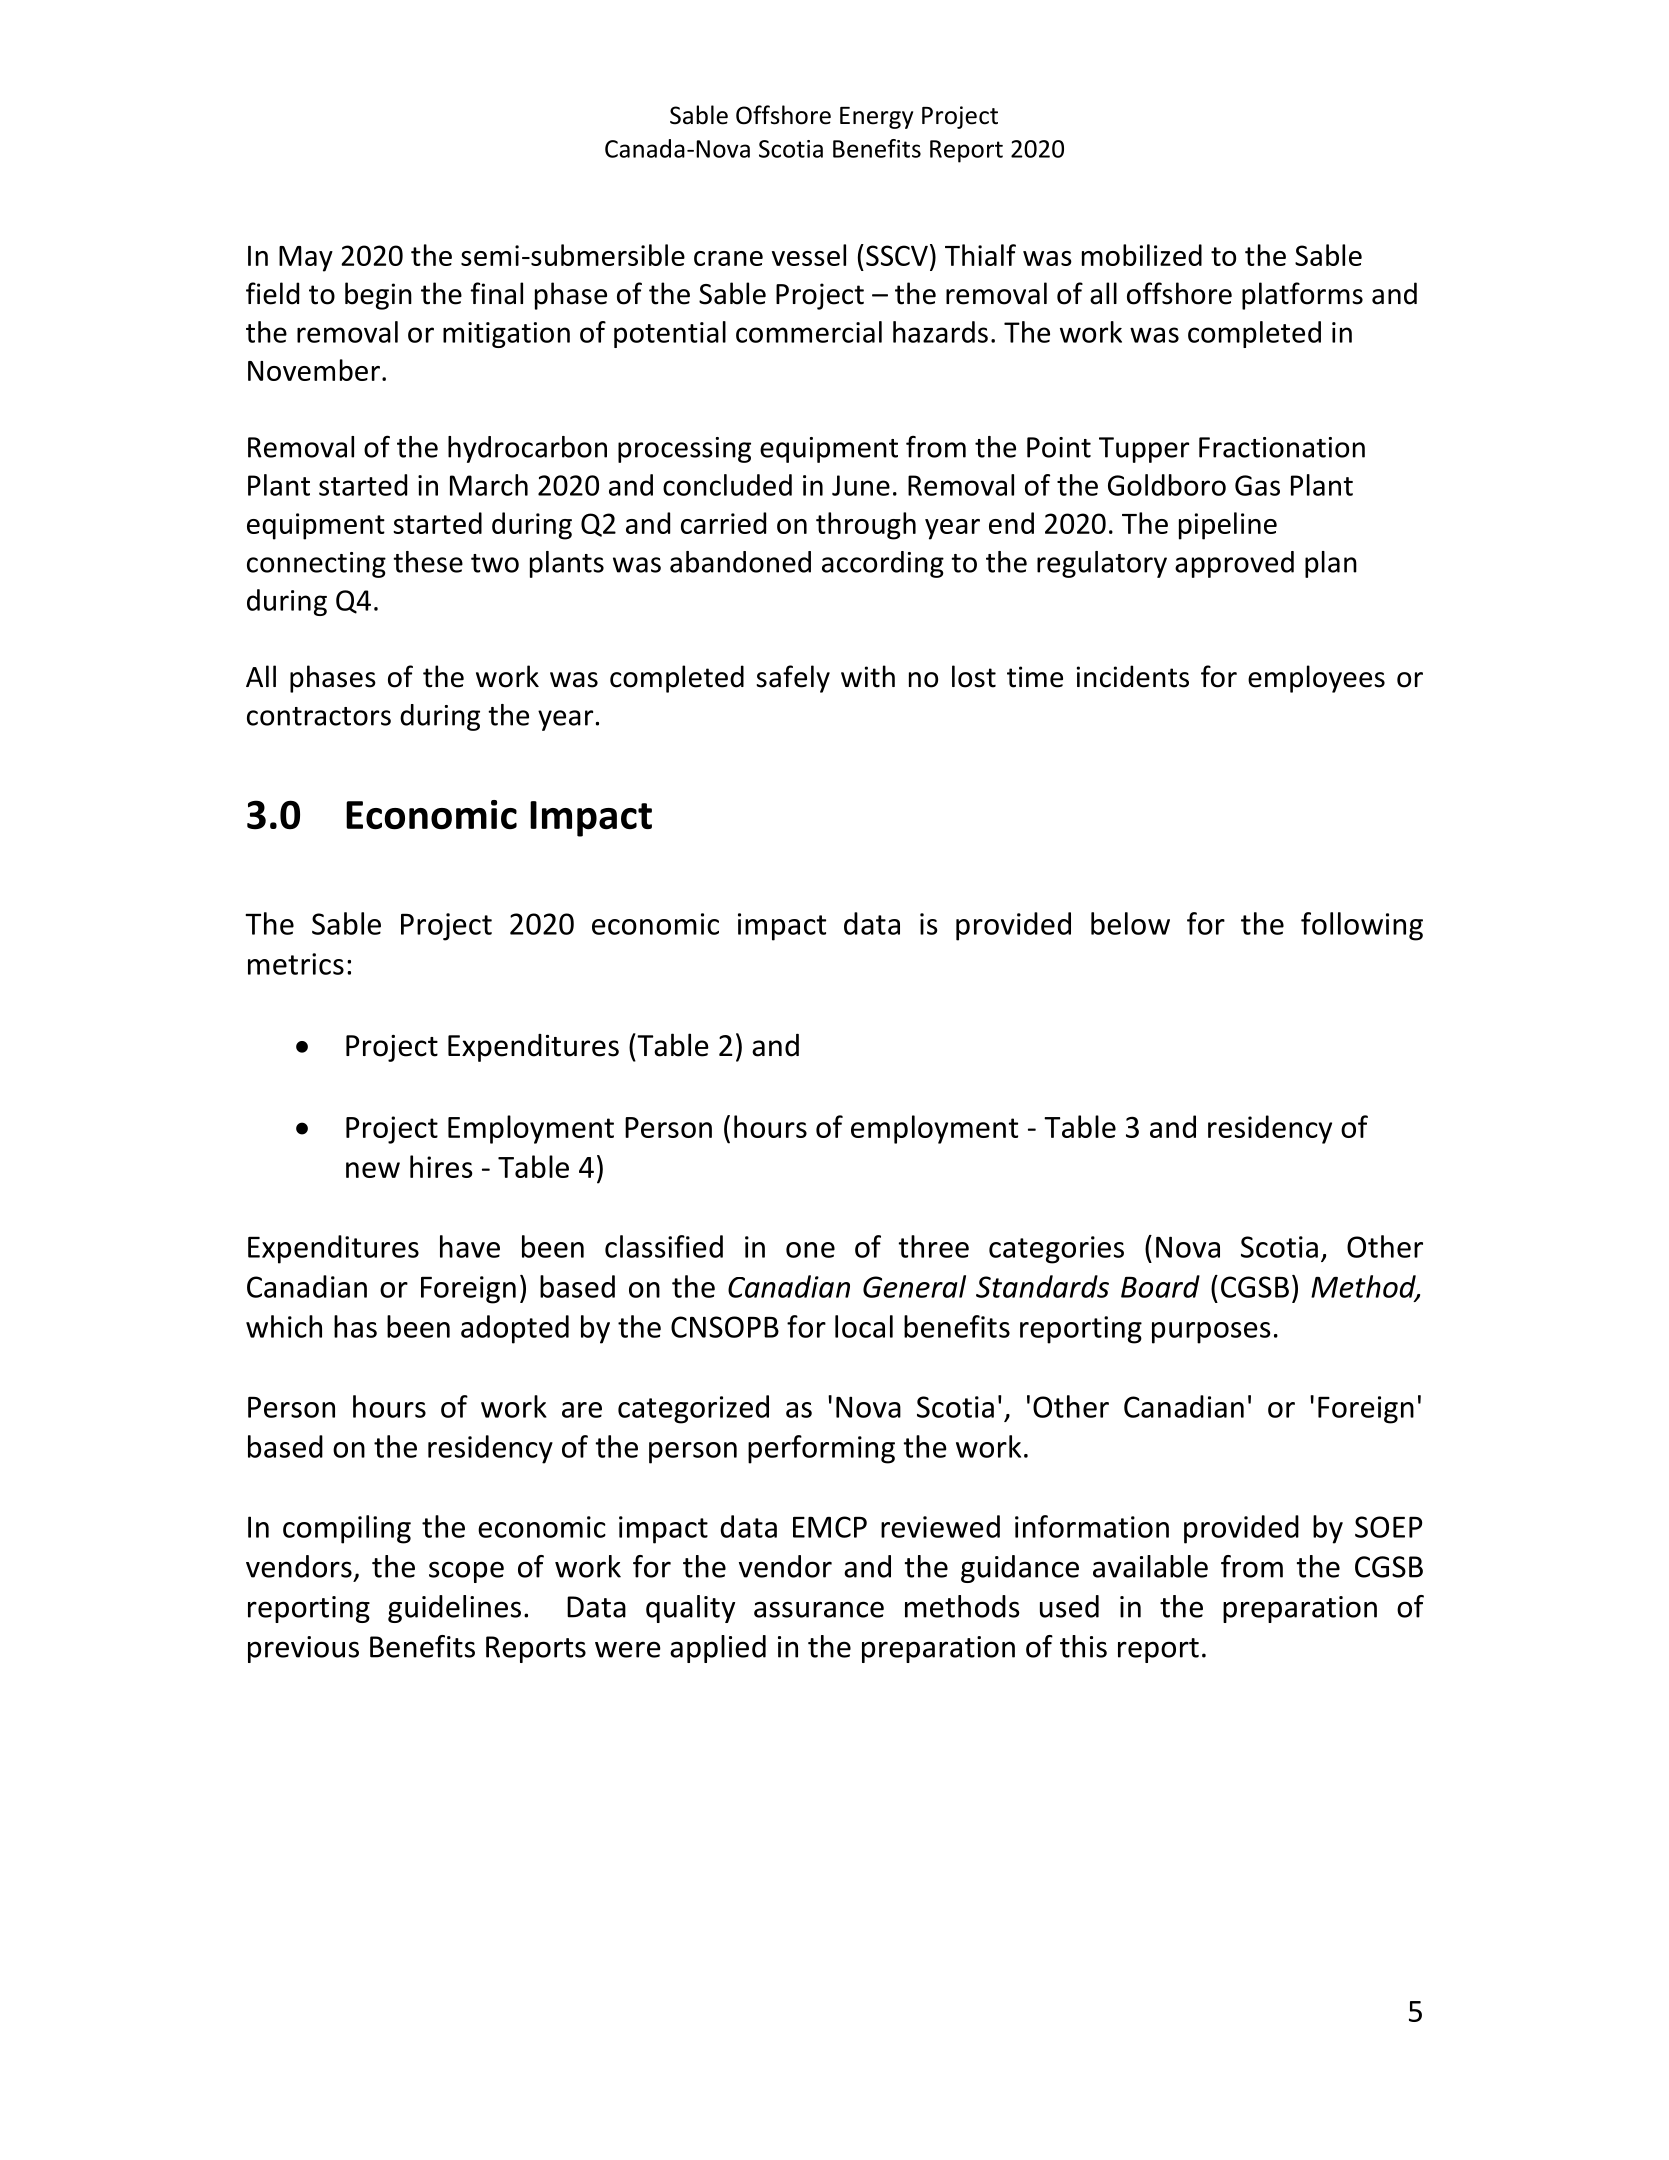 This image has width=1669, height=2160. I want to click on metrics, so click(296, 964).
